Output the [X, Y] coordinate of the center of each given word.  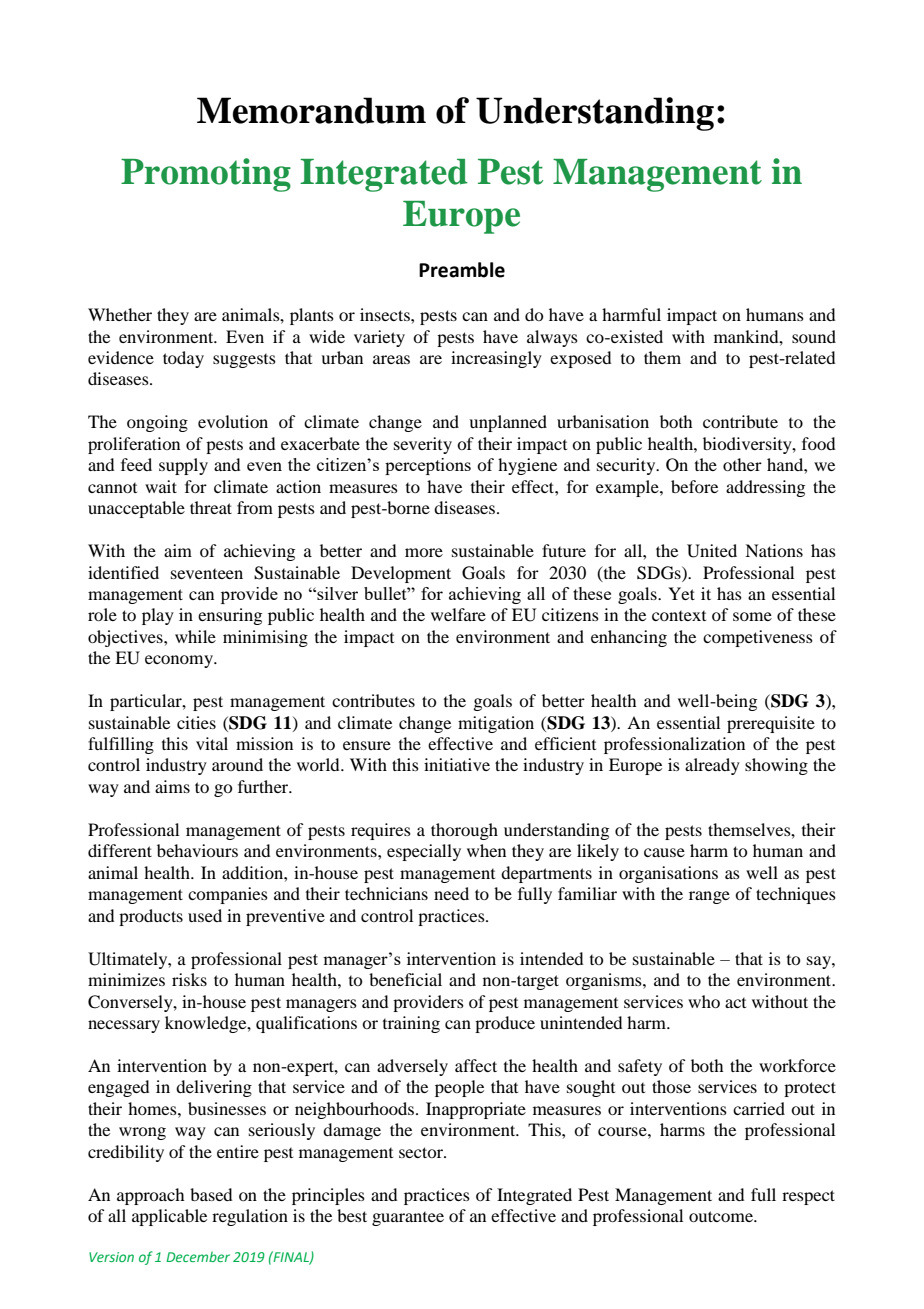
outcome [722, 1216]
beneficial [405, 979]
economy [180, 661]
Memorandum [311, 110]
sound [814, 336]
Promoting [206, 175]
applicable [169, 1217]
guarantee [408, 1219]
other [742, 464]
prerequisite [771, 724]
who [704, 1001]
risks [189, 979]
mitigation [496, 724]
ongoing [157, 423]
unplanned [508, 423]
